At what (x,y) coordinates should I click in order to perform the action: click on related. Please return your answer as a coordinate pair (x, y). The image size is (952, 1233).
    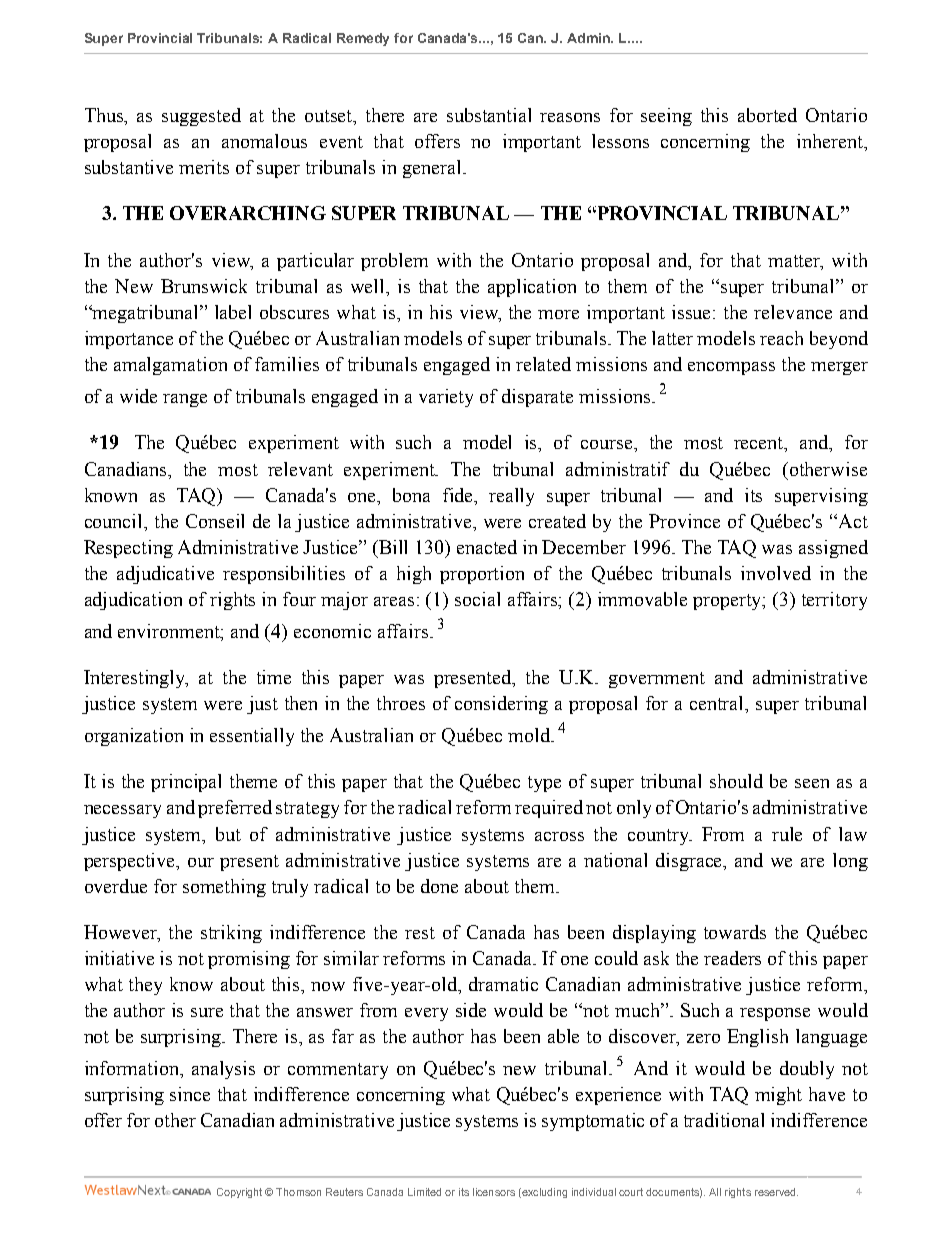
    Looking at the image, I should click on (543, 364).
